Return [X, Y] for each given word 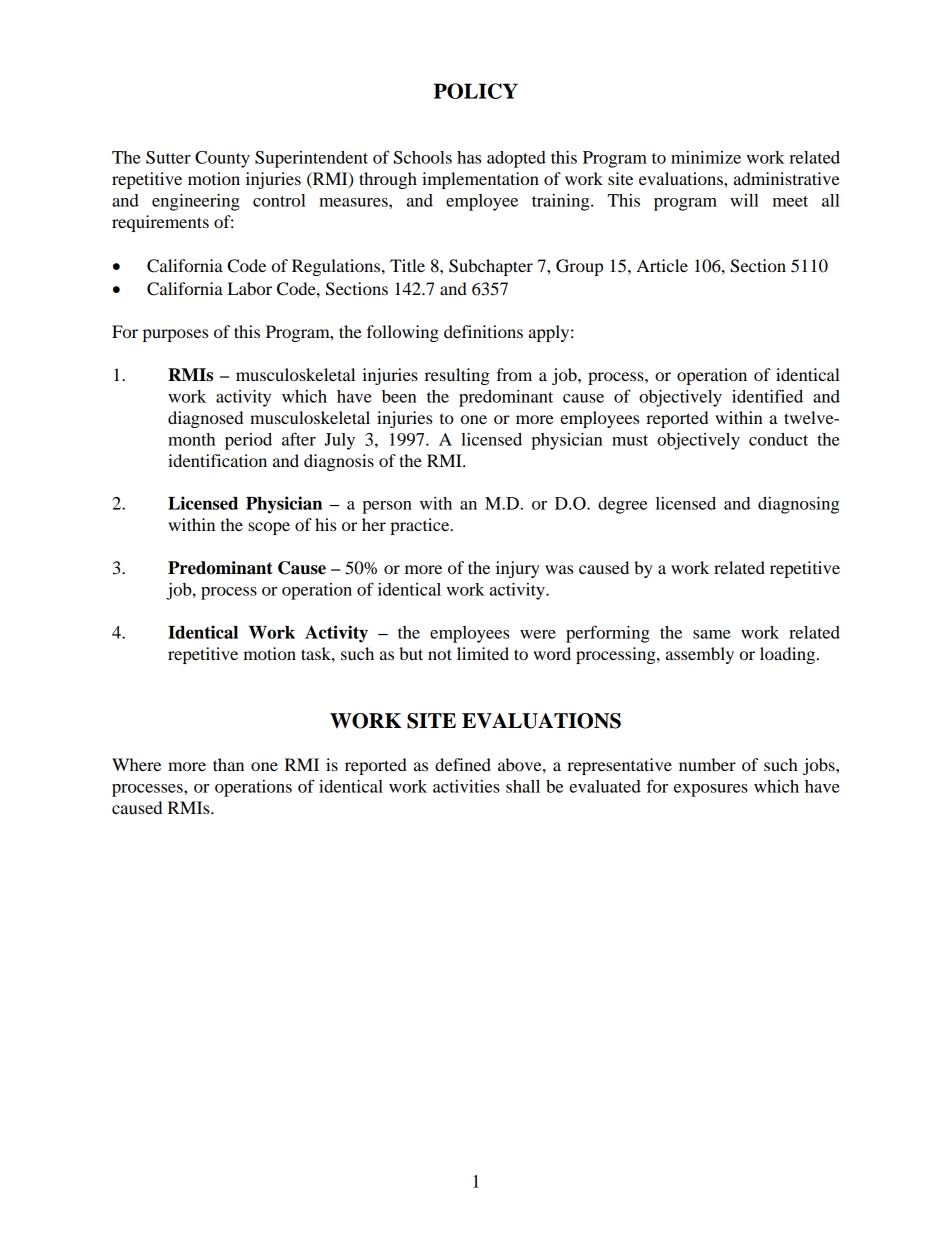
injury [518, 569]
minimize [706, 157]
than [228, 764]
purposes [175, 335]
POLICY [476, 91]
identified [767, 396]
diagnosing [798, 505]
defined [463, 764]
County [222, 159]
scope [269, 528]
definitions [483, 331]
